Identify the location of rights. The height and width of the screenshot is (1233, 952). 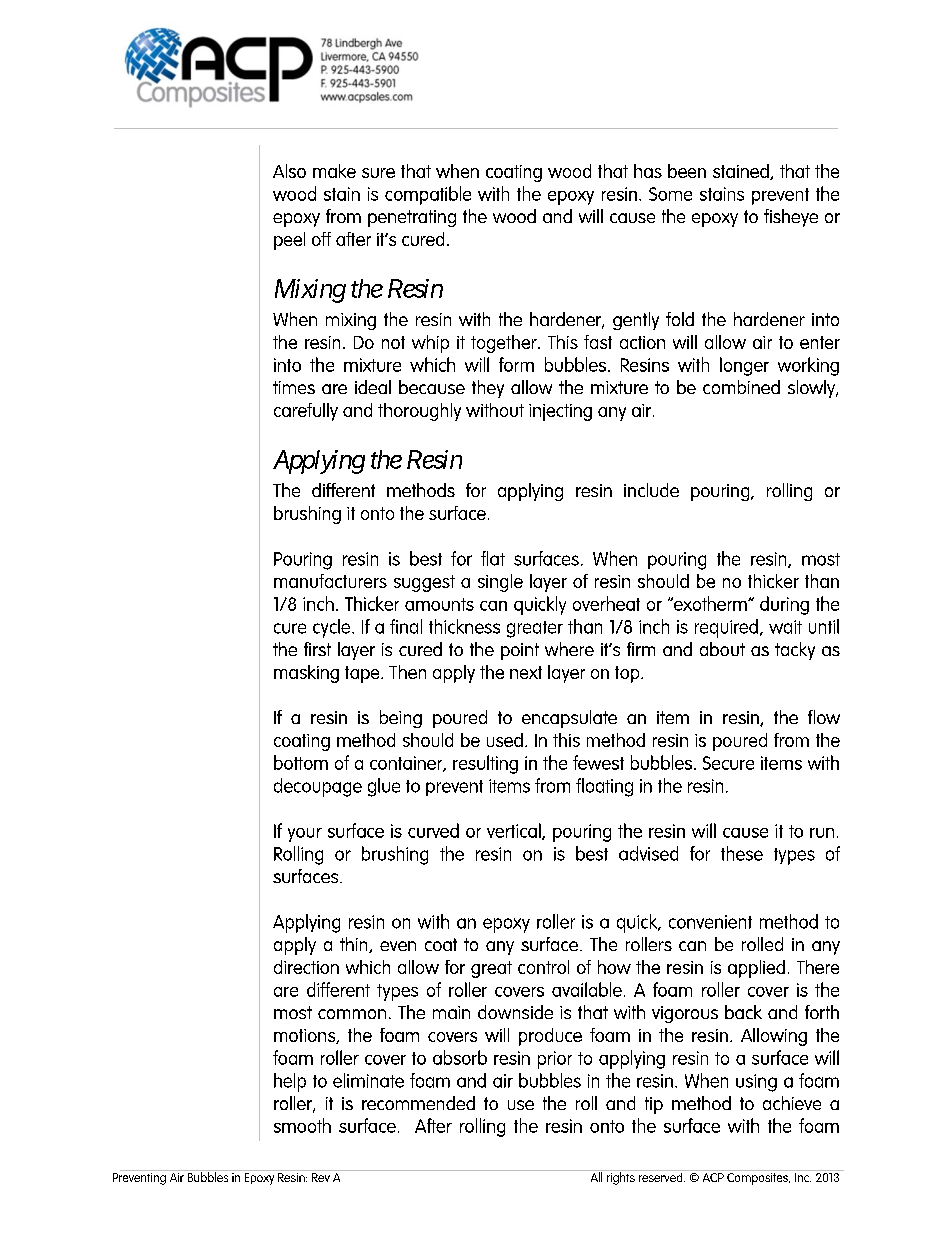
(620, 1177).
